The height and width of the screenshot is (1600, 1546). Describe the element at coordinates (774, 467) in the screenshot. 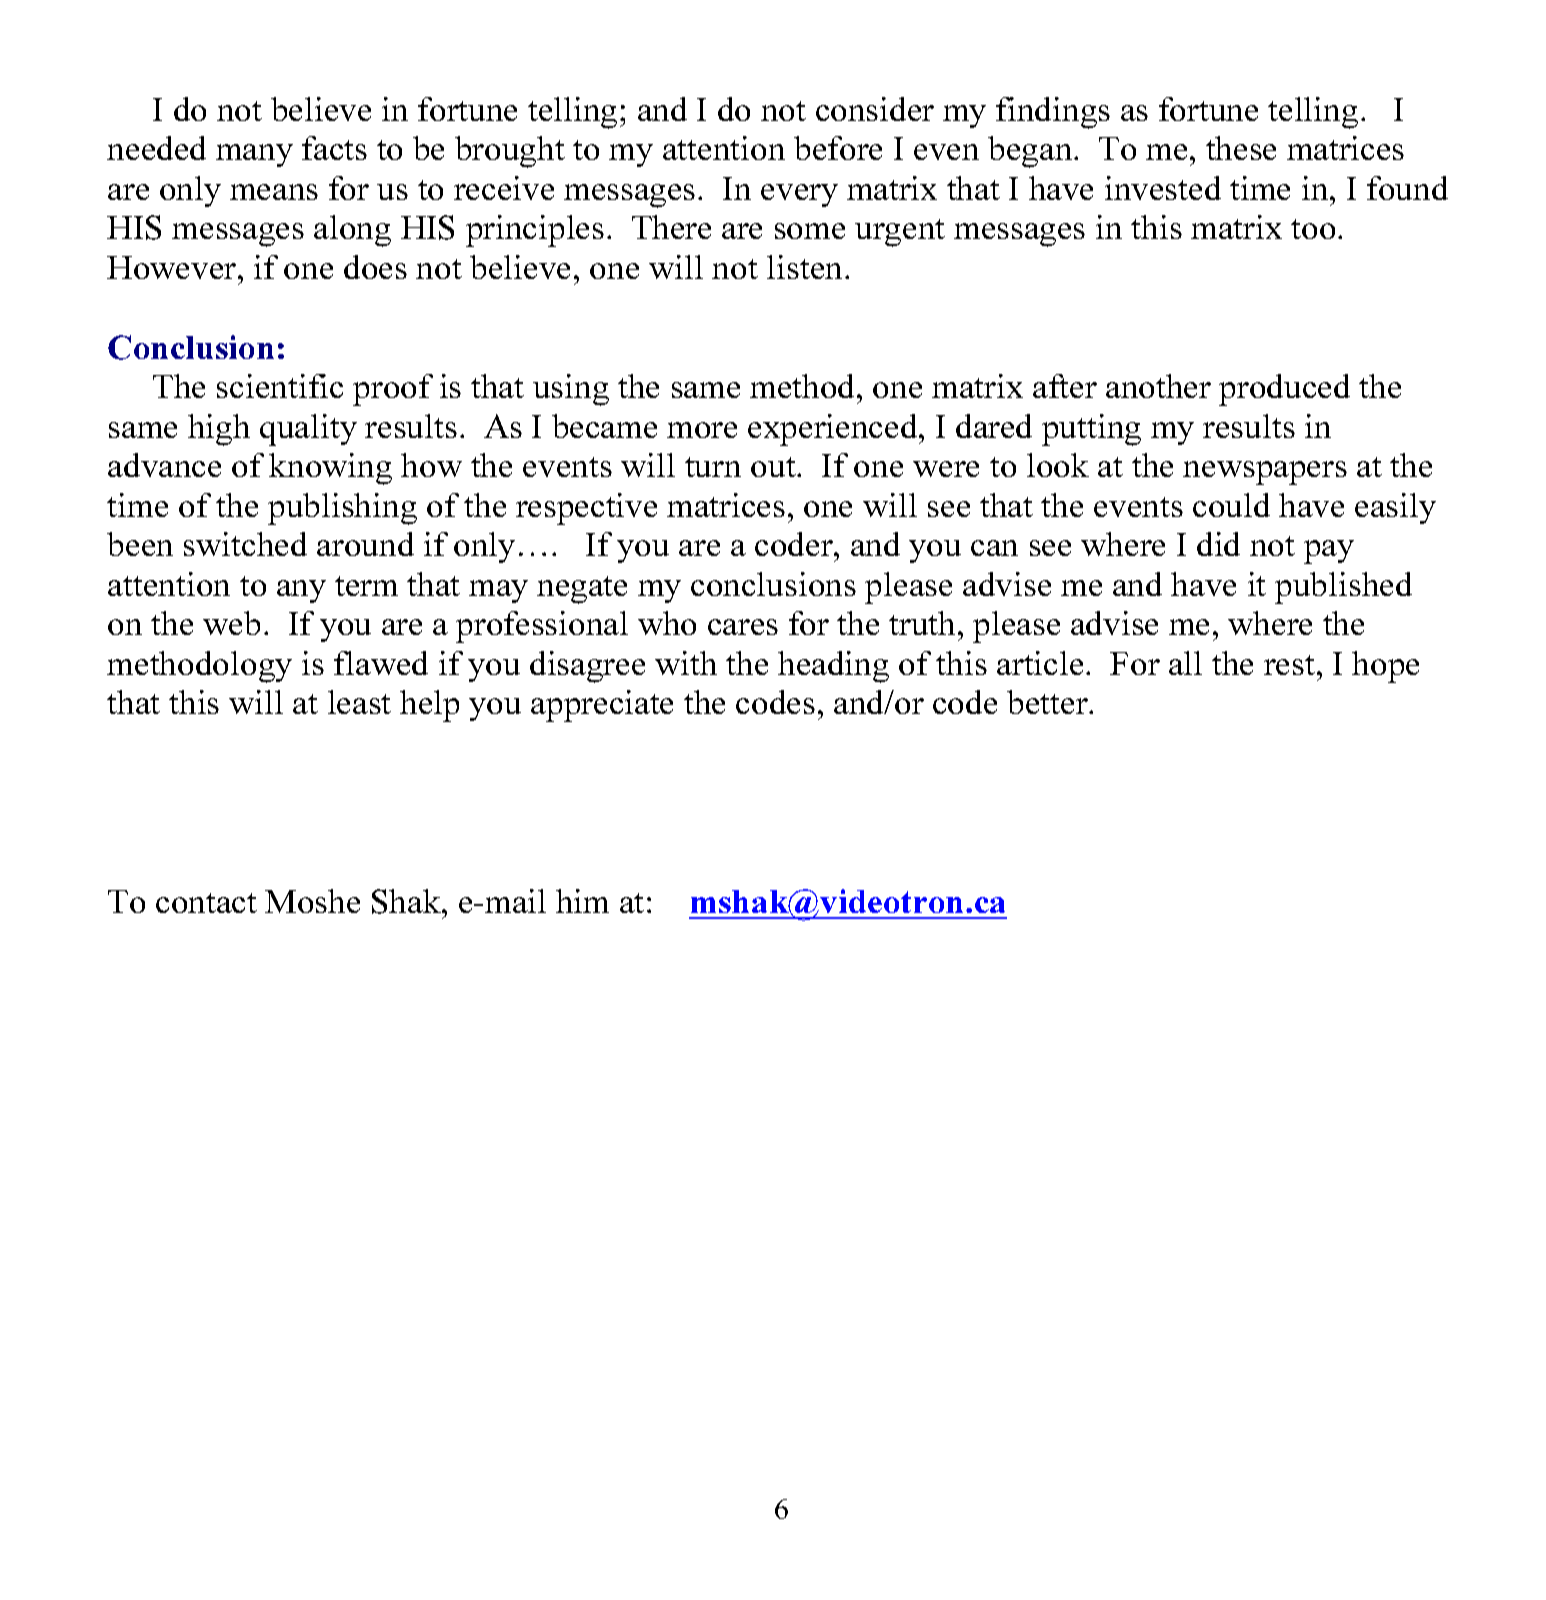

I see `out` at that location.
